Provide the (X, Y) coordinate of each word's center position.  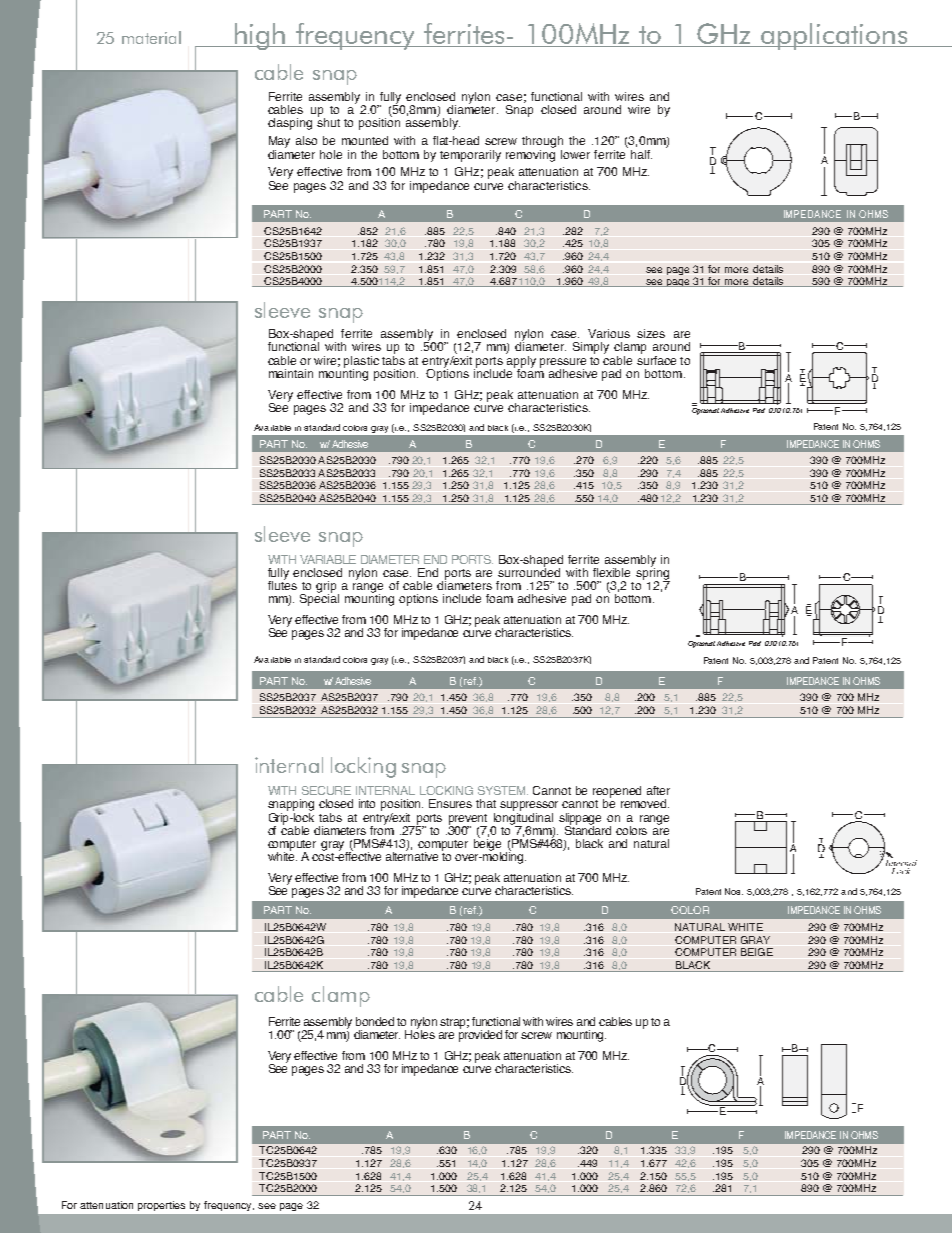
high (260, 36)
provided (480, 1034)
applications (835, 36)
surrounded (529, 571)
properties (161, 1206)
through (542, 142)
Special (319, 599)
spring (653, 573)
